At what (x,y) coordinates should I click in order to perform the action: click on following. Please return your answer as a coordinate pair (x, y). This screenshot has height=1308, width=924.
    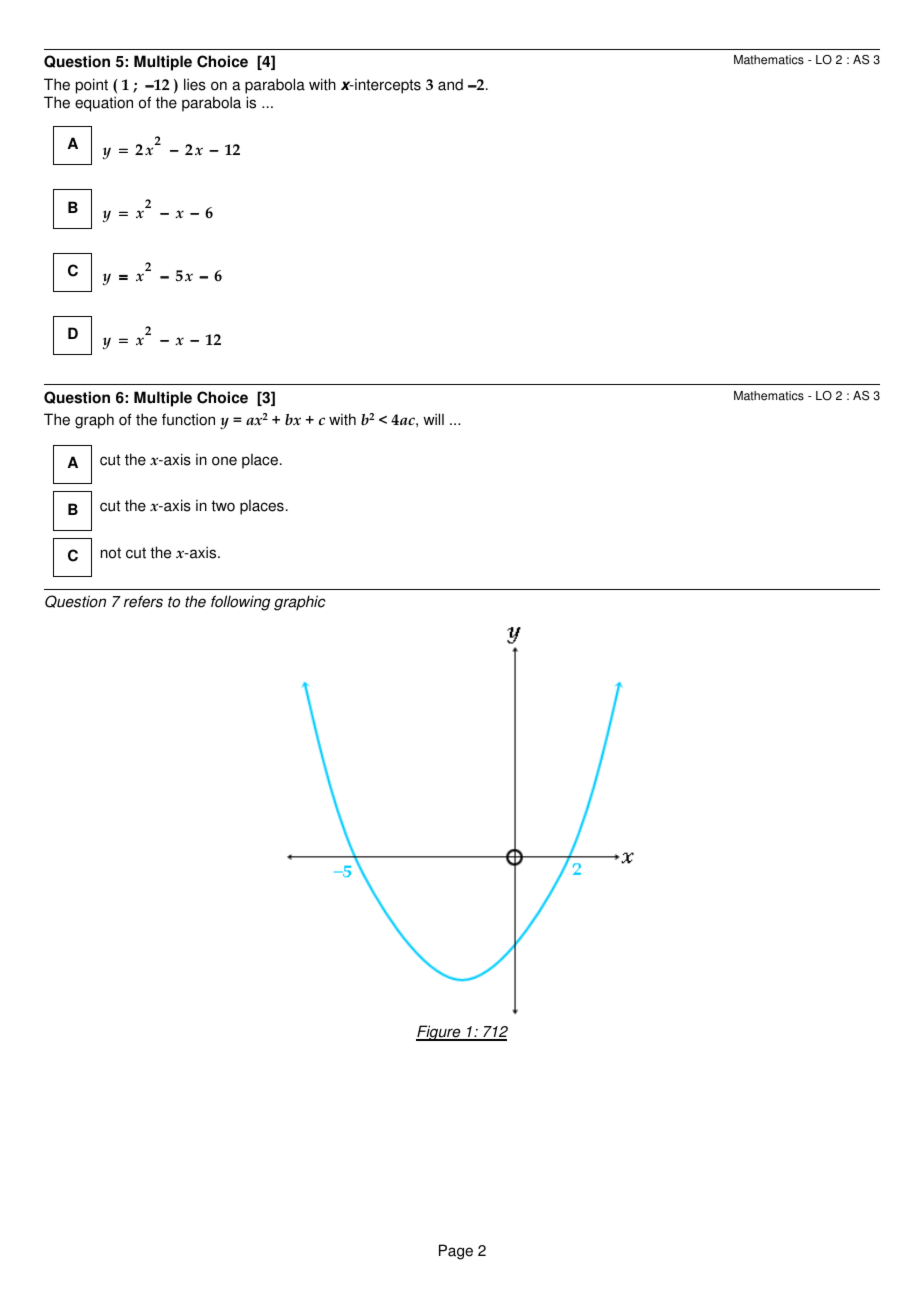
    Looking at the image, I should click on (240, 603).
